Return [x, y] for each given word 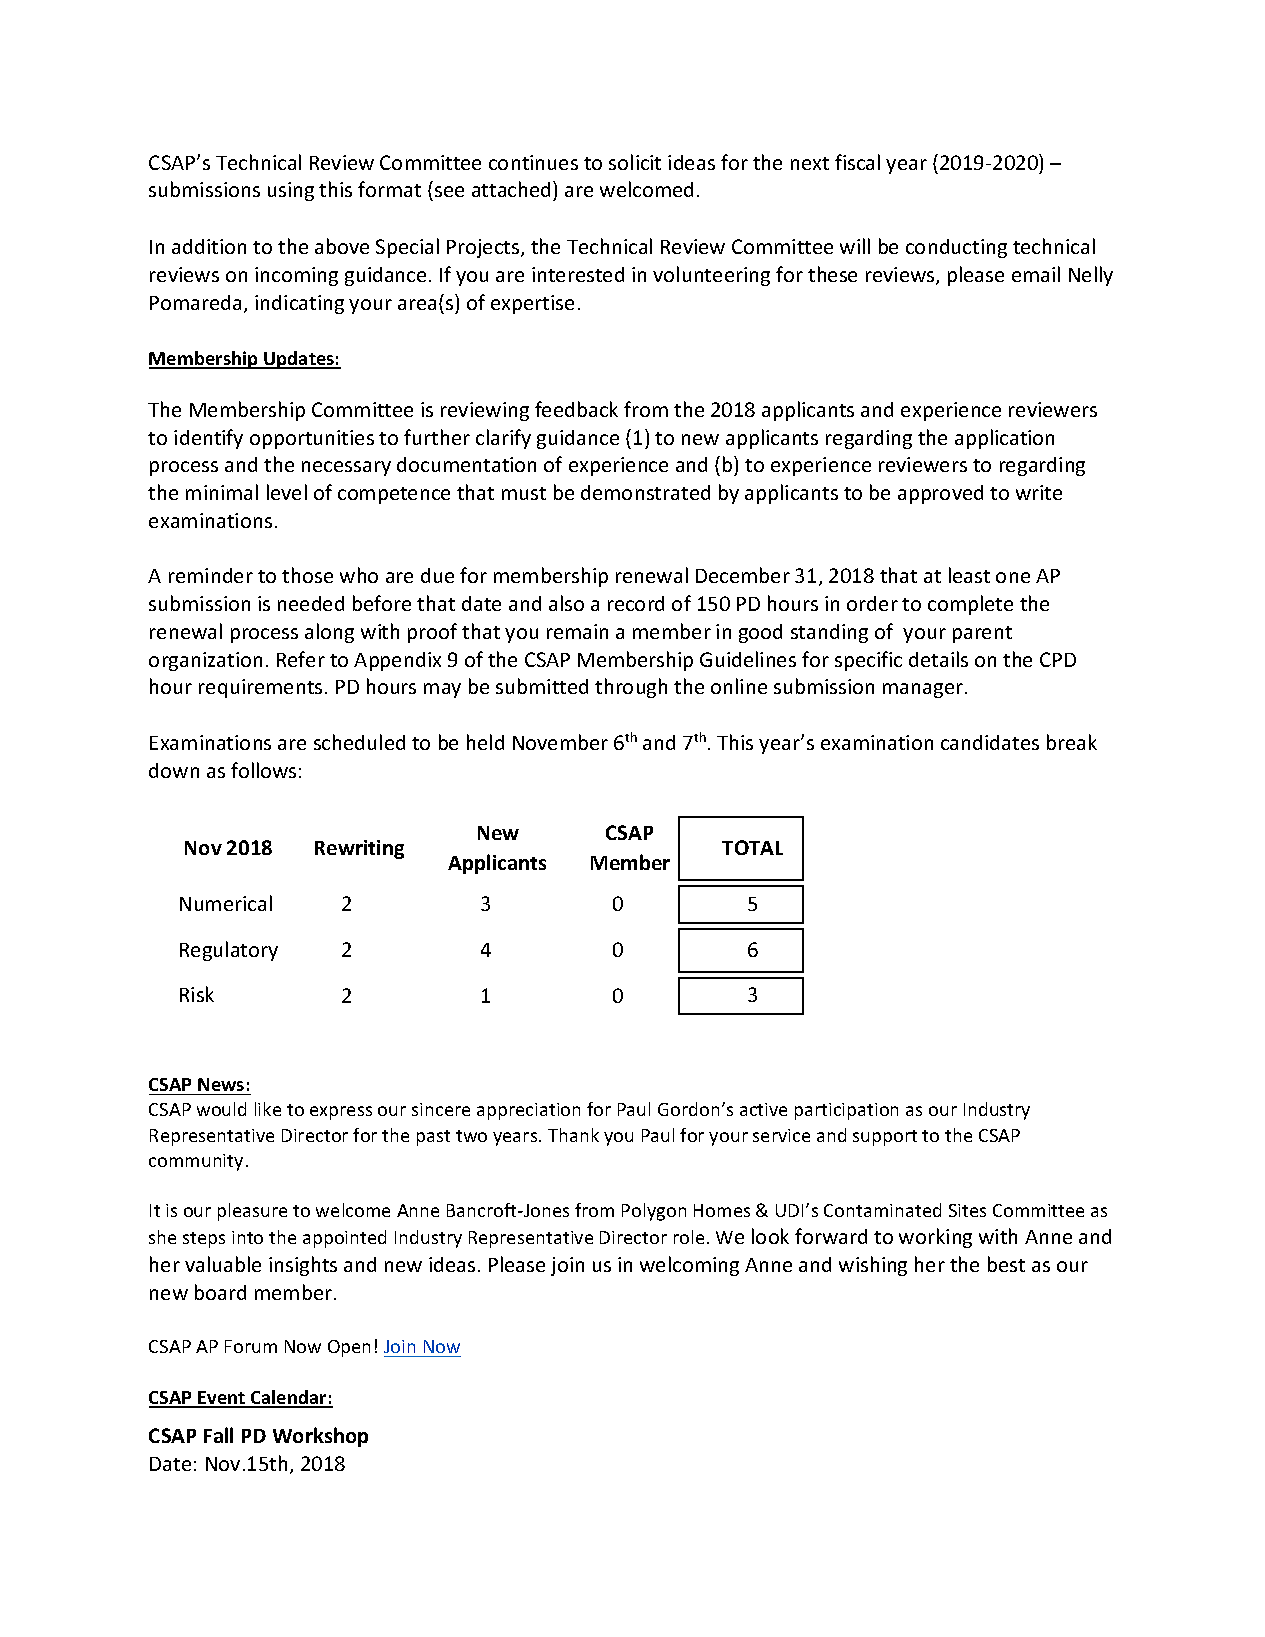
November [560, 742]
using [291, 191]
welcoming [689, 1266]
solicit [635, 162]
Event [222, 1399]
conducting [956, 248]
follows [263, 770]
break [1072, 742]
